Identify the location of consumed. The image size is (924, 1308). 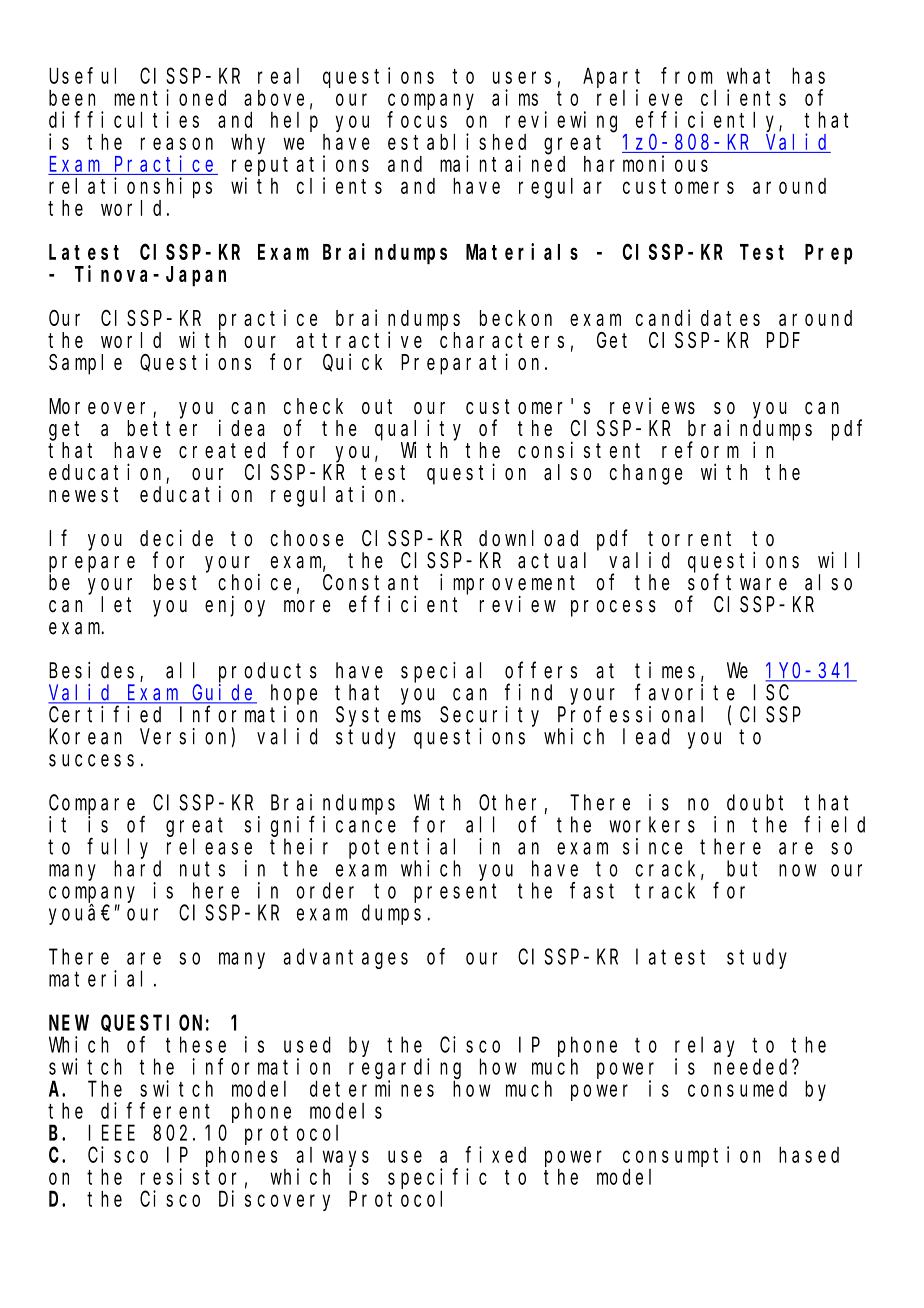
(737, 1088).
